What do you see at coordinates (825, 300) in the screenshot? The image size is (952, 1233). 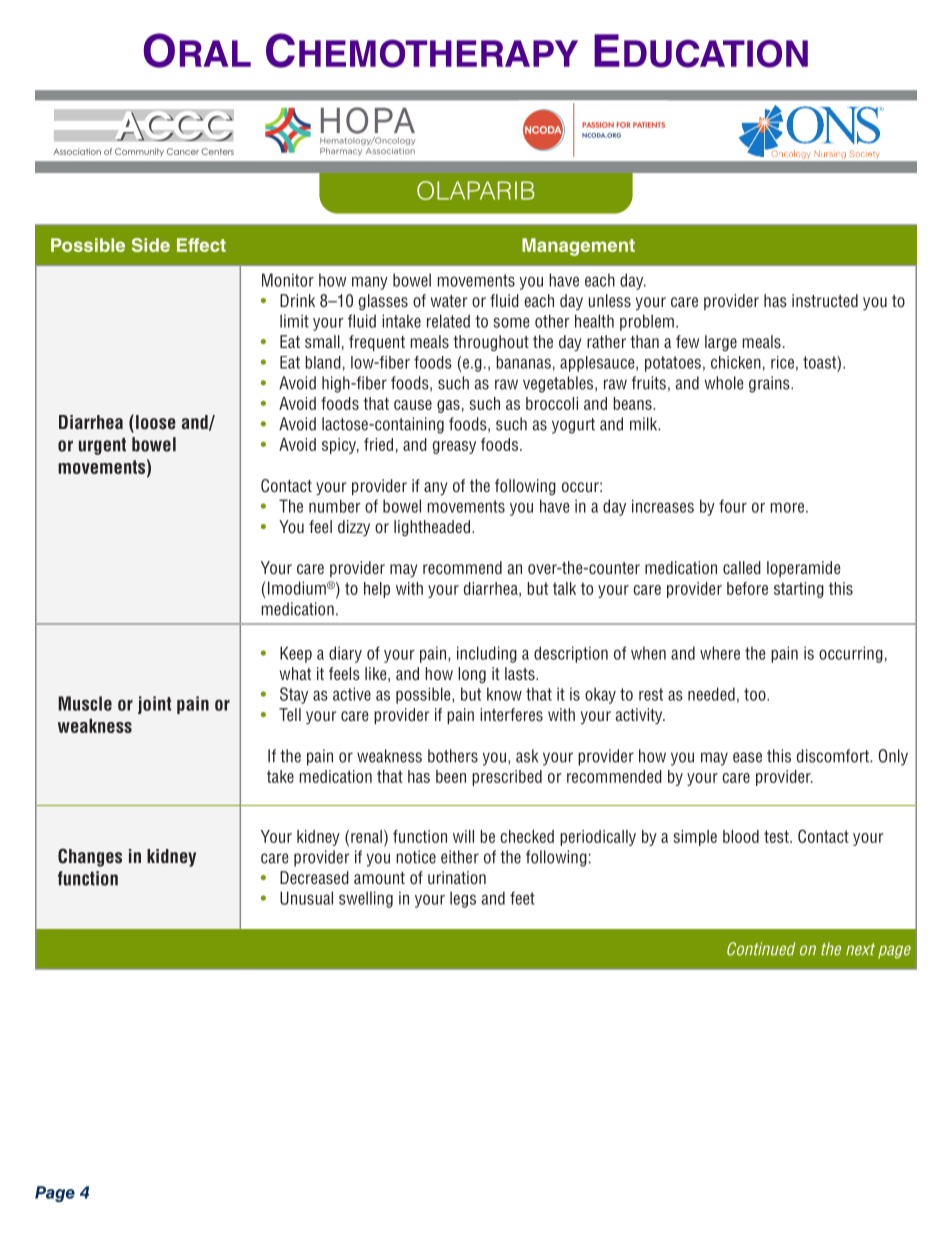 I see `instructed` at bounding box center [825, 300].
